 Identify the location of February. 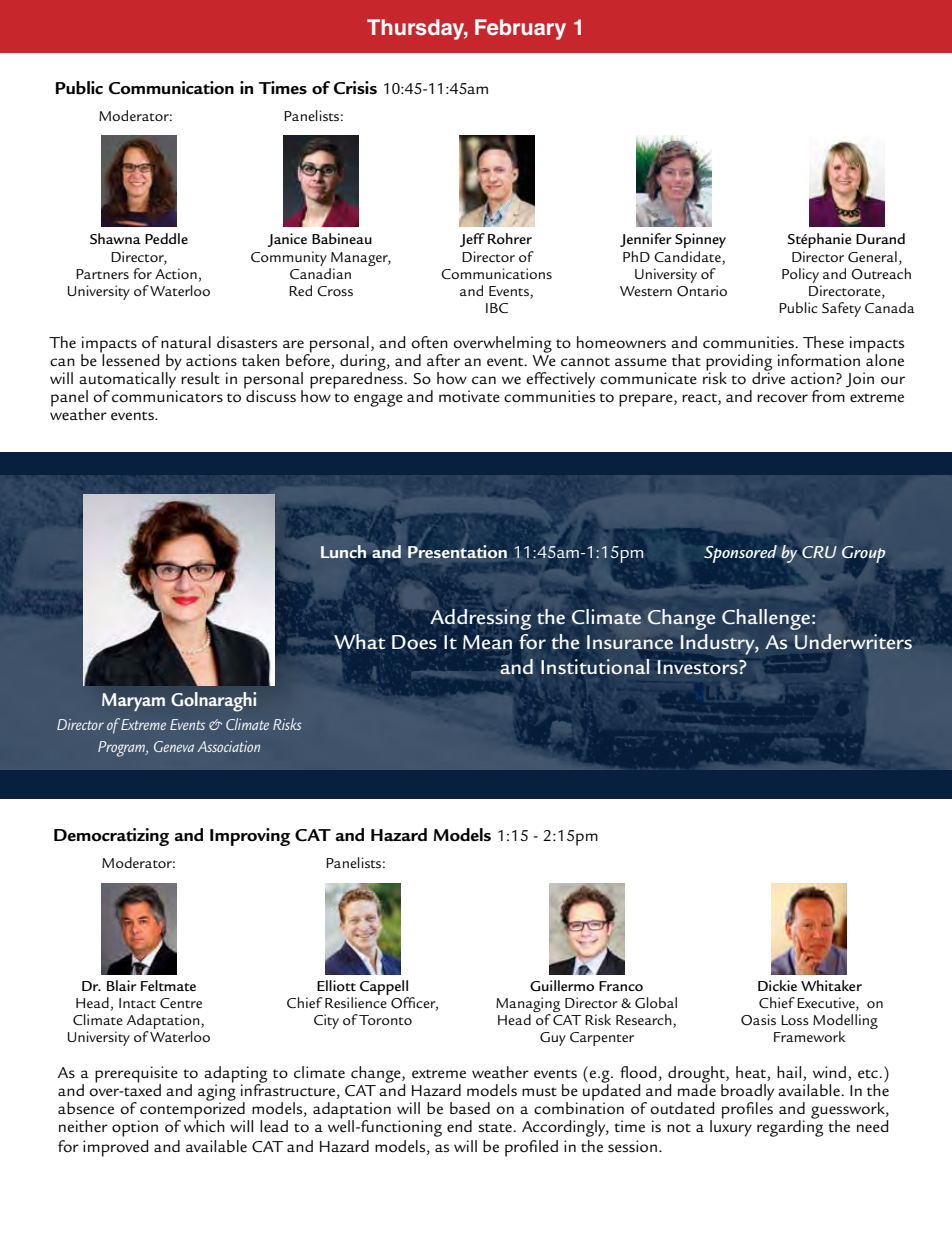
(520, 29).
